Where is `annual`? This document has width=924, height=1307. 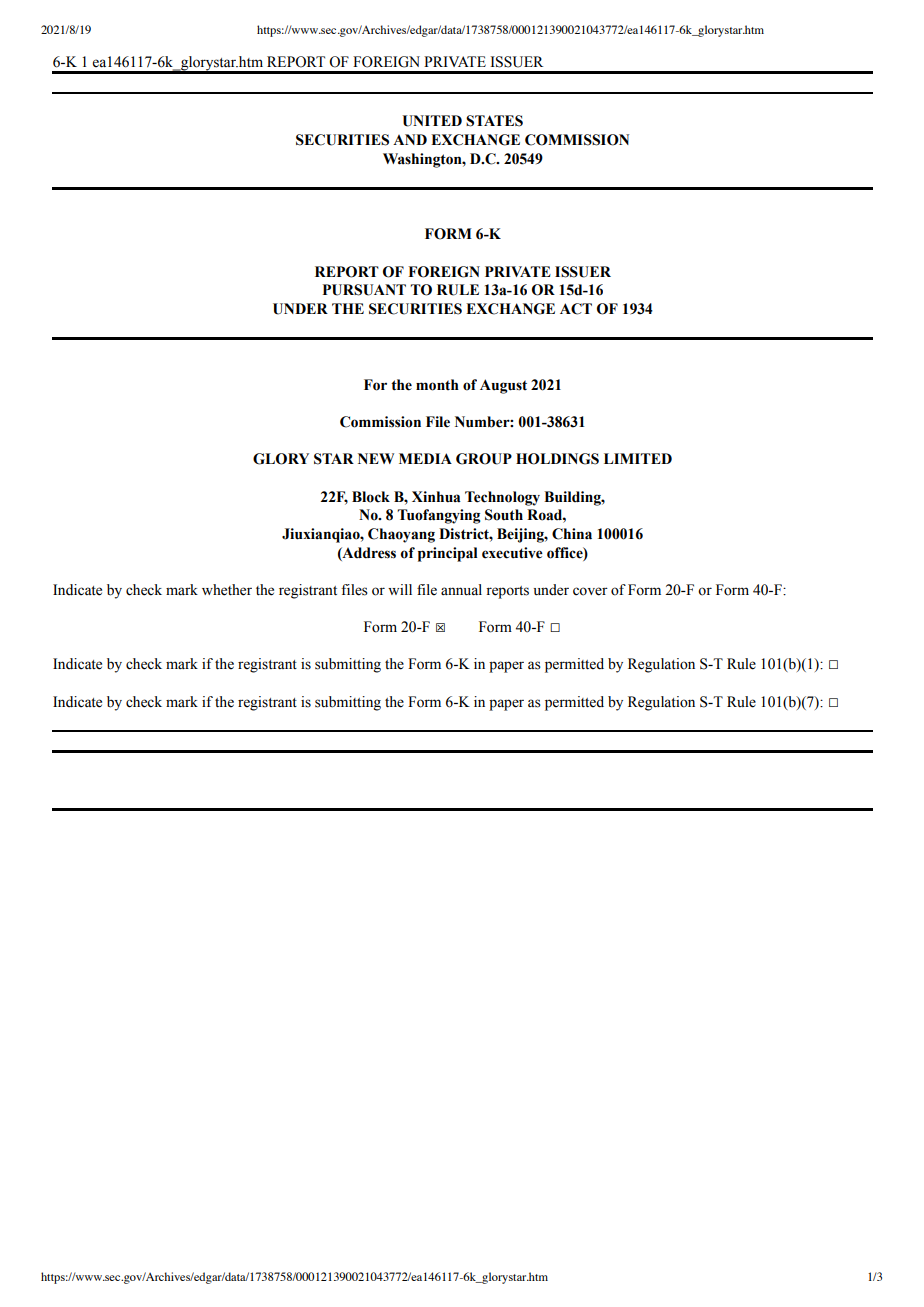 annual is located at coordinates (461, 590).
